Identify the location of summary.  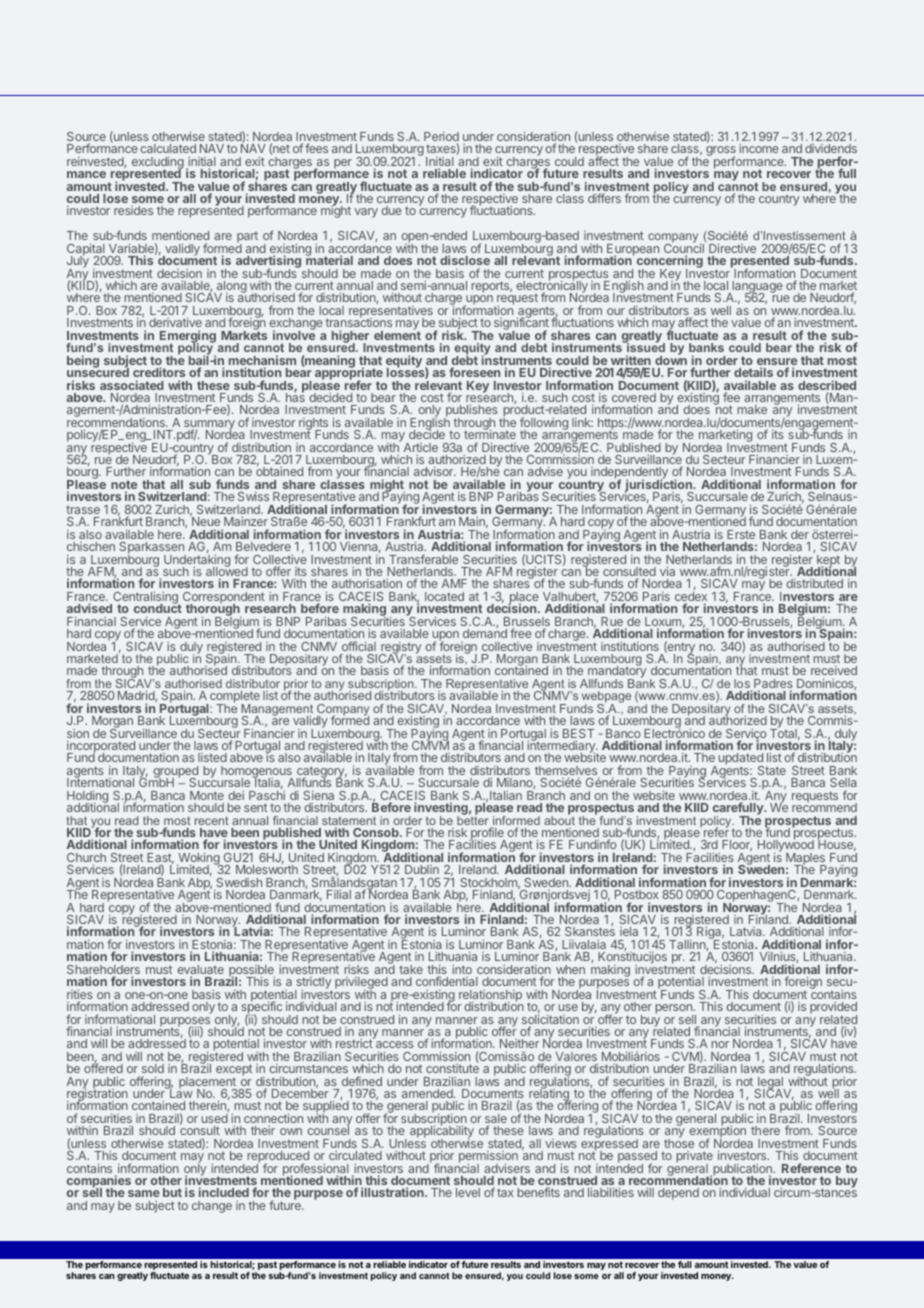
(210, 426).
